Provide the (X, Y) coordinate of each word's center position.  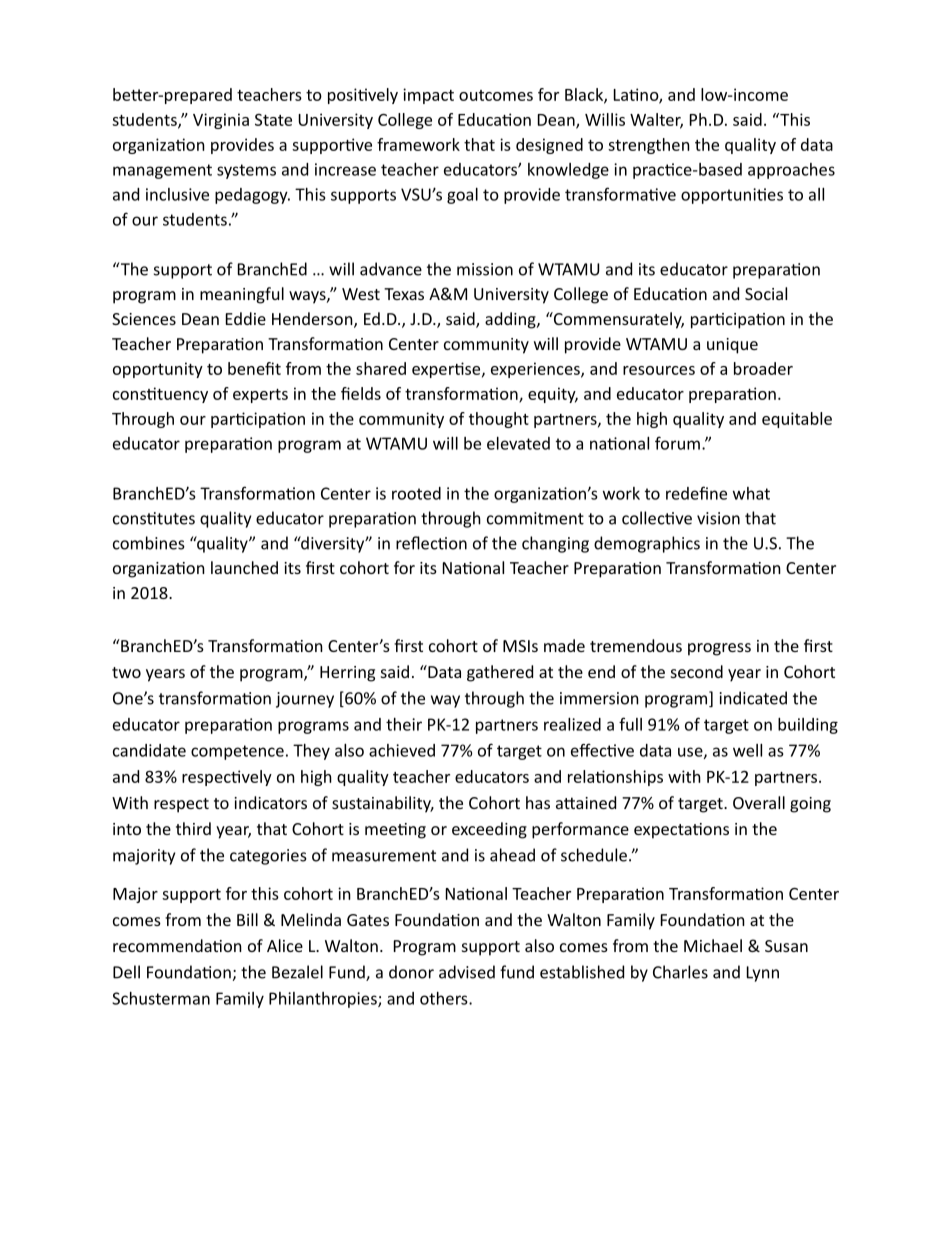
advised (467, 972)
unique (732, 346)
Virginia (221, 121)
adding (511, 320)
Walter (656, 120)
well (747, 750)
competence (237, 752)
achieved (402, 750)
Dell (126, 972)
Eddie (246, 318)
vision (718, 518)
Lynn (763, 974)
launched (244, 567)
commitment (535, 518)
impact (428, 96)
